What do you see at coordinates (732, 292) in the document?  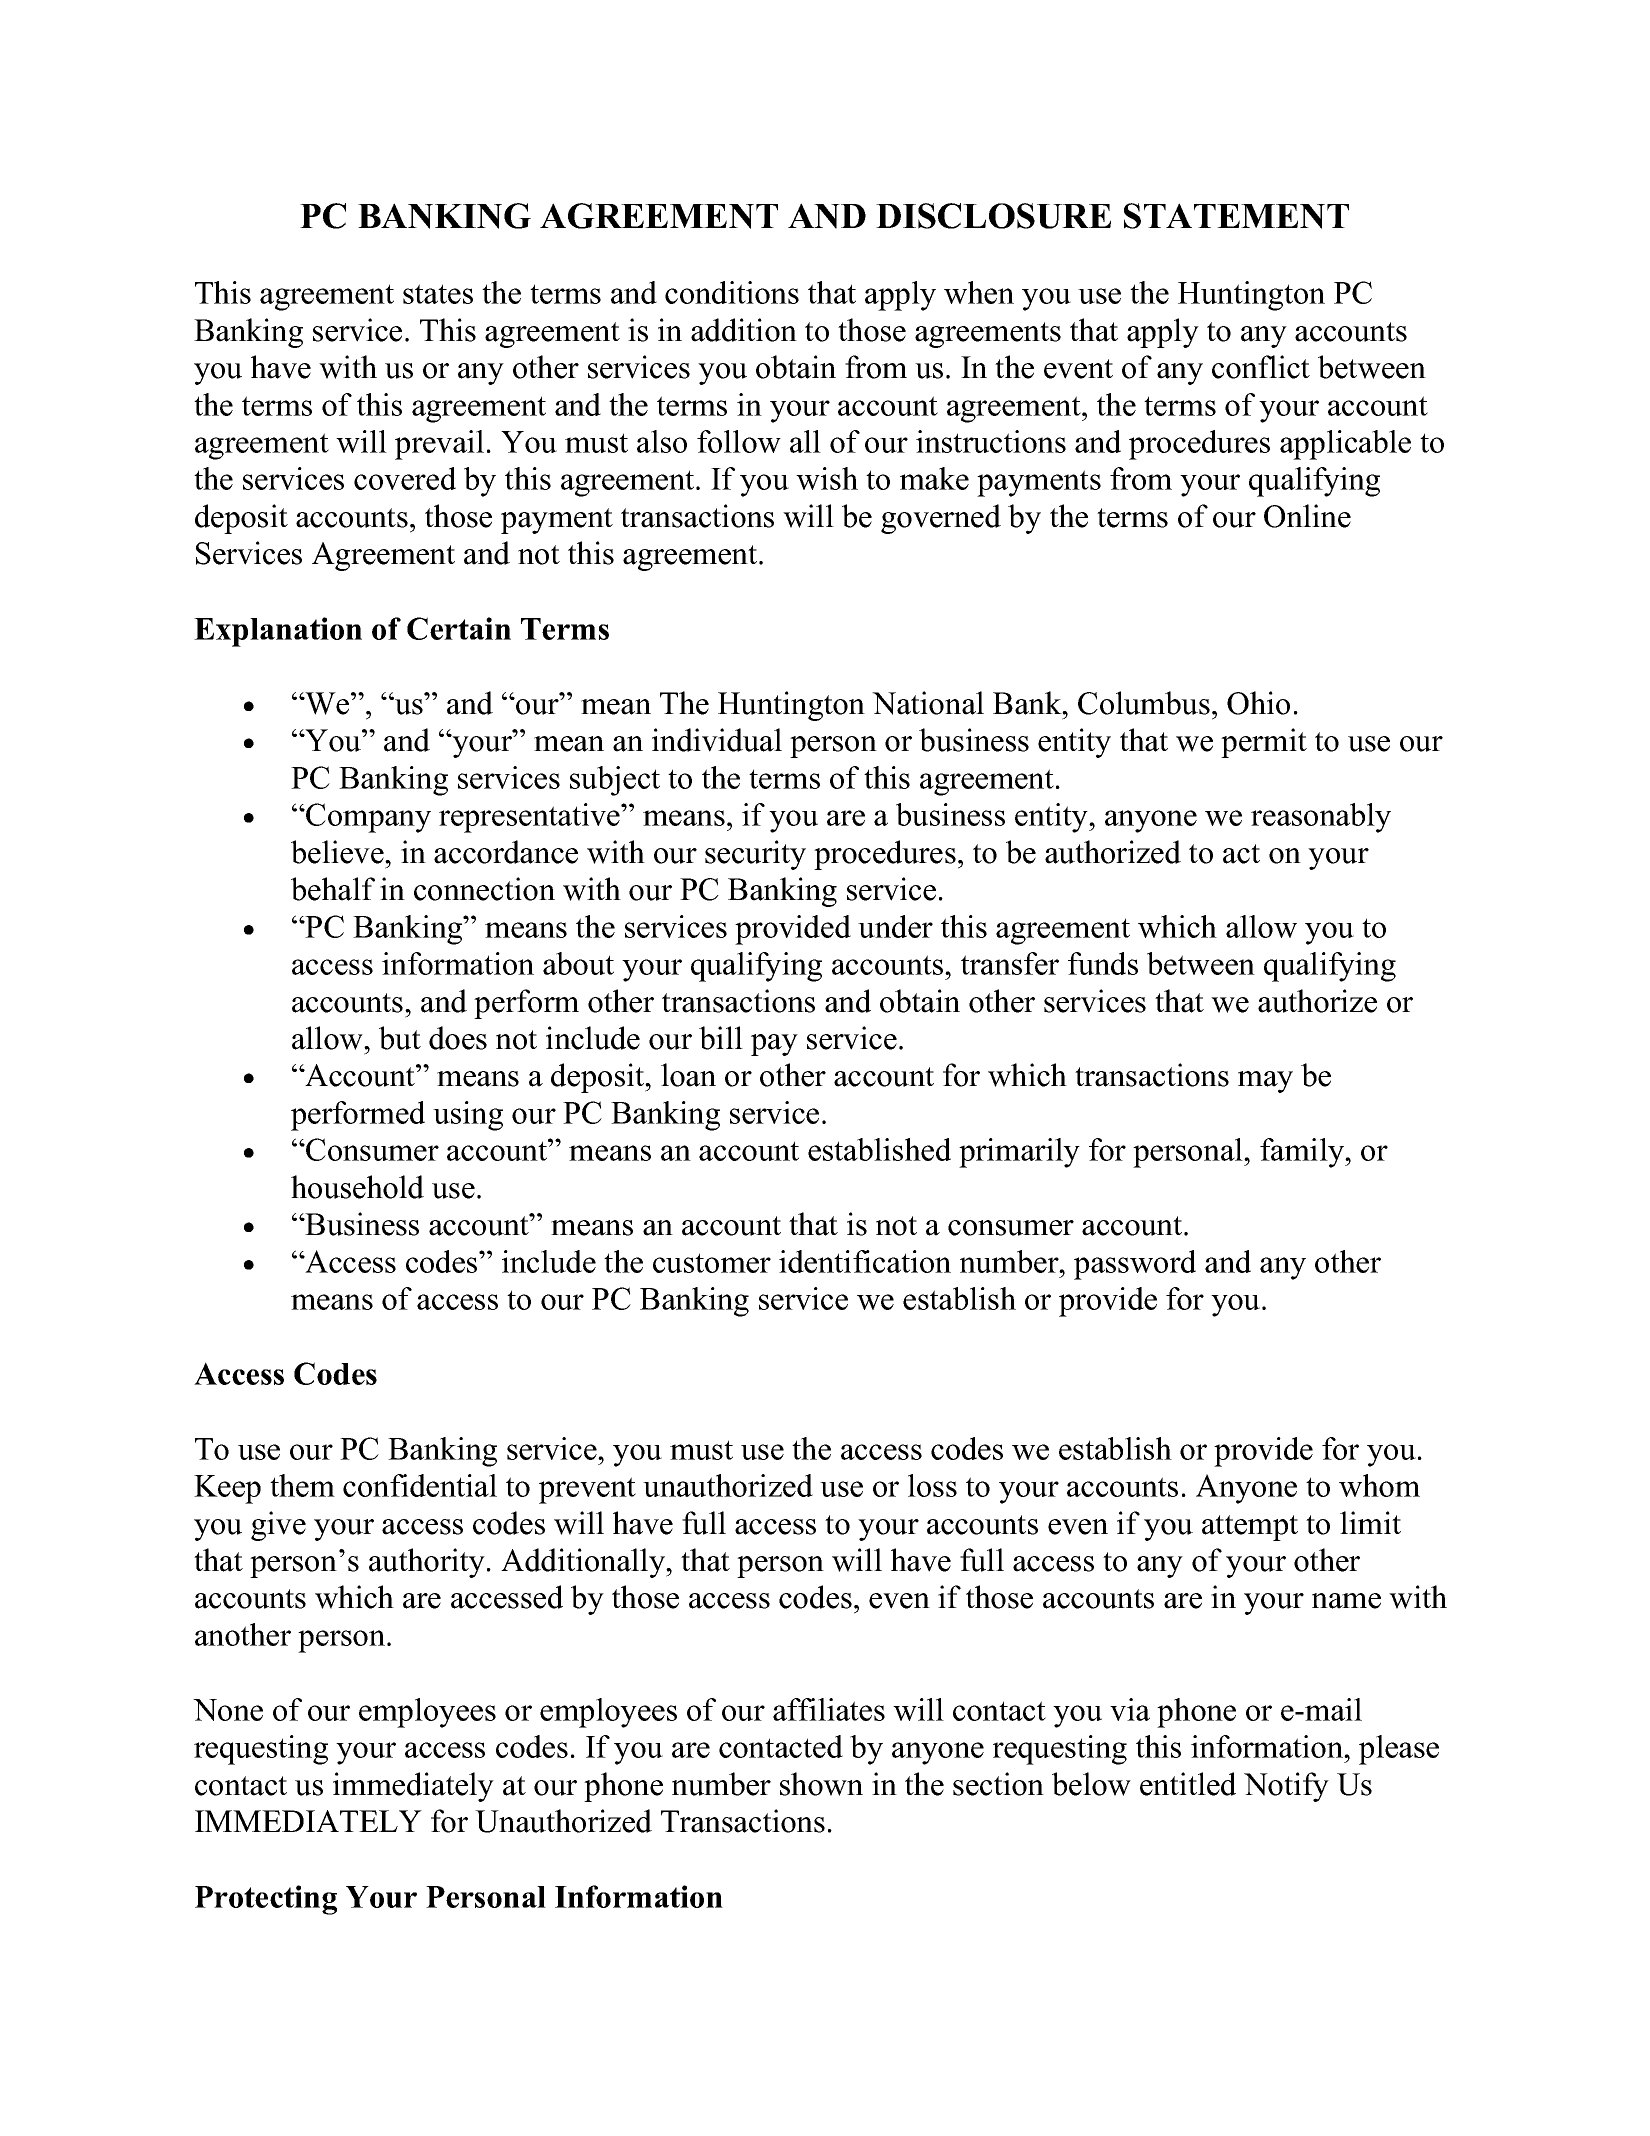 I see `conditions` at bounding box center [732, 292].
